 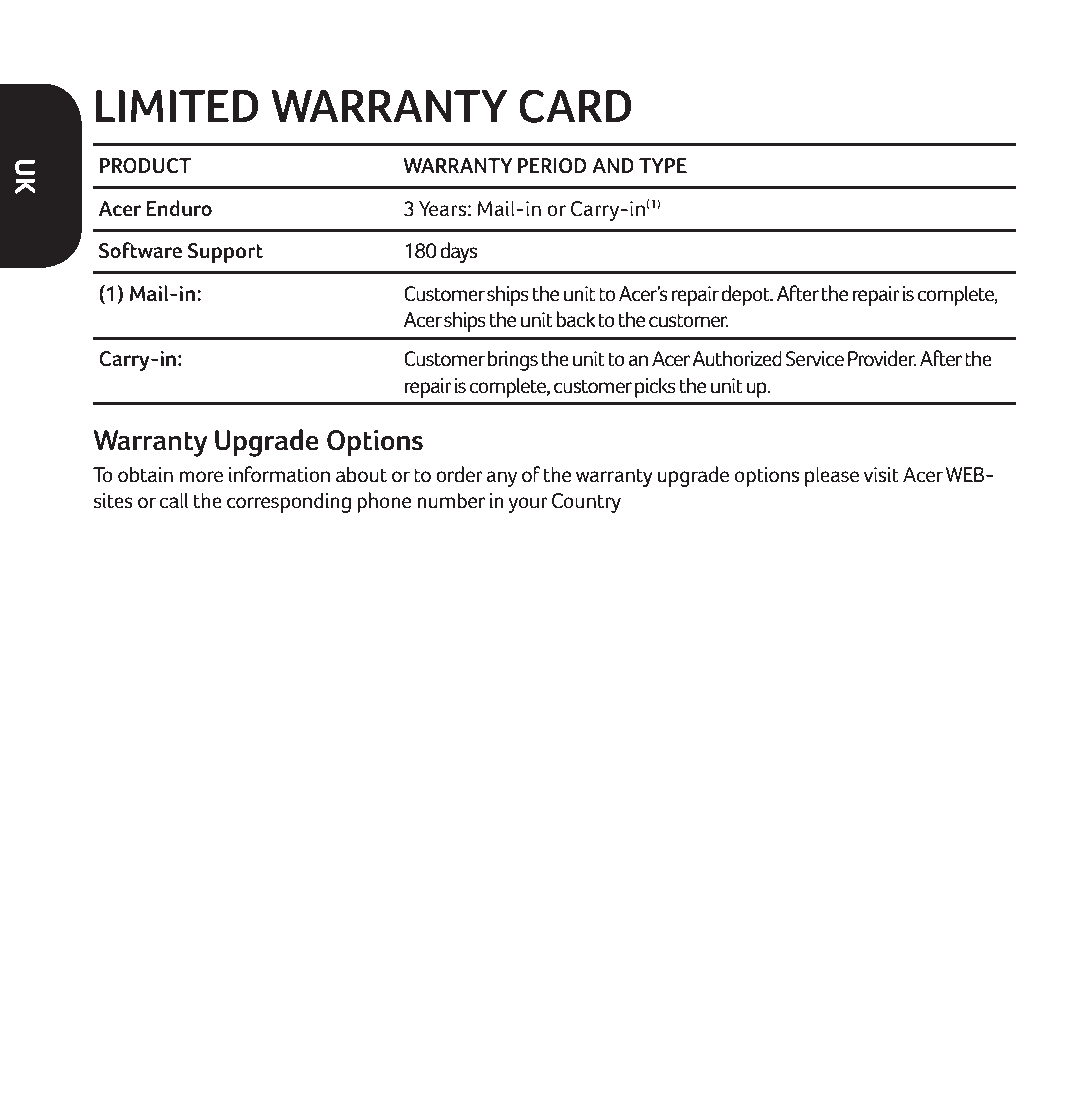 What do you see at coordinates (576, 319) in the page?
I see `back` at bounding box center [576, 319].
